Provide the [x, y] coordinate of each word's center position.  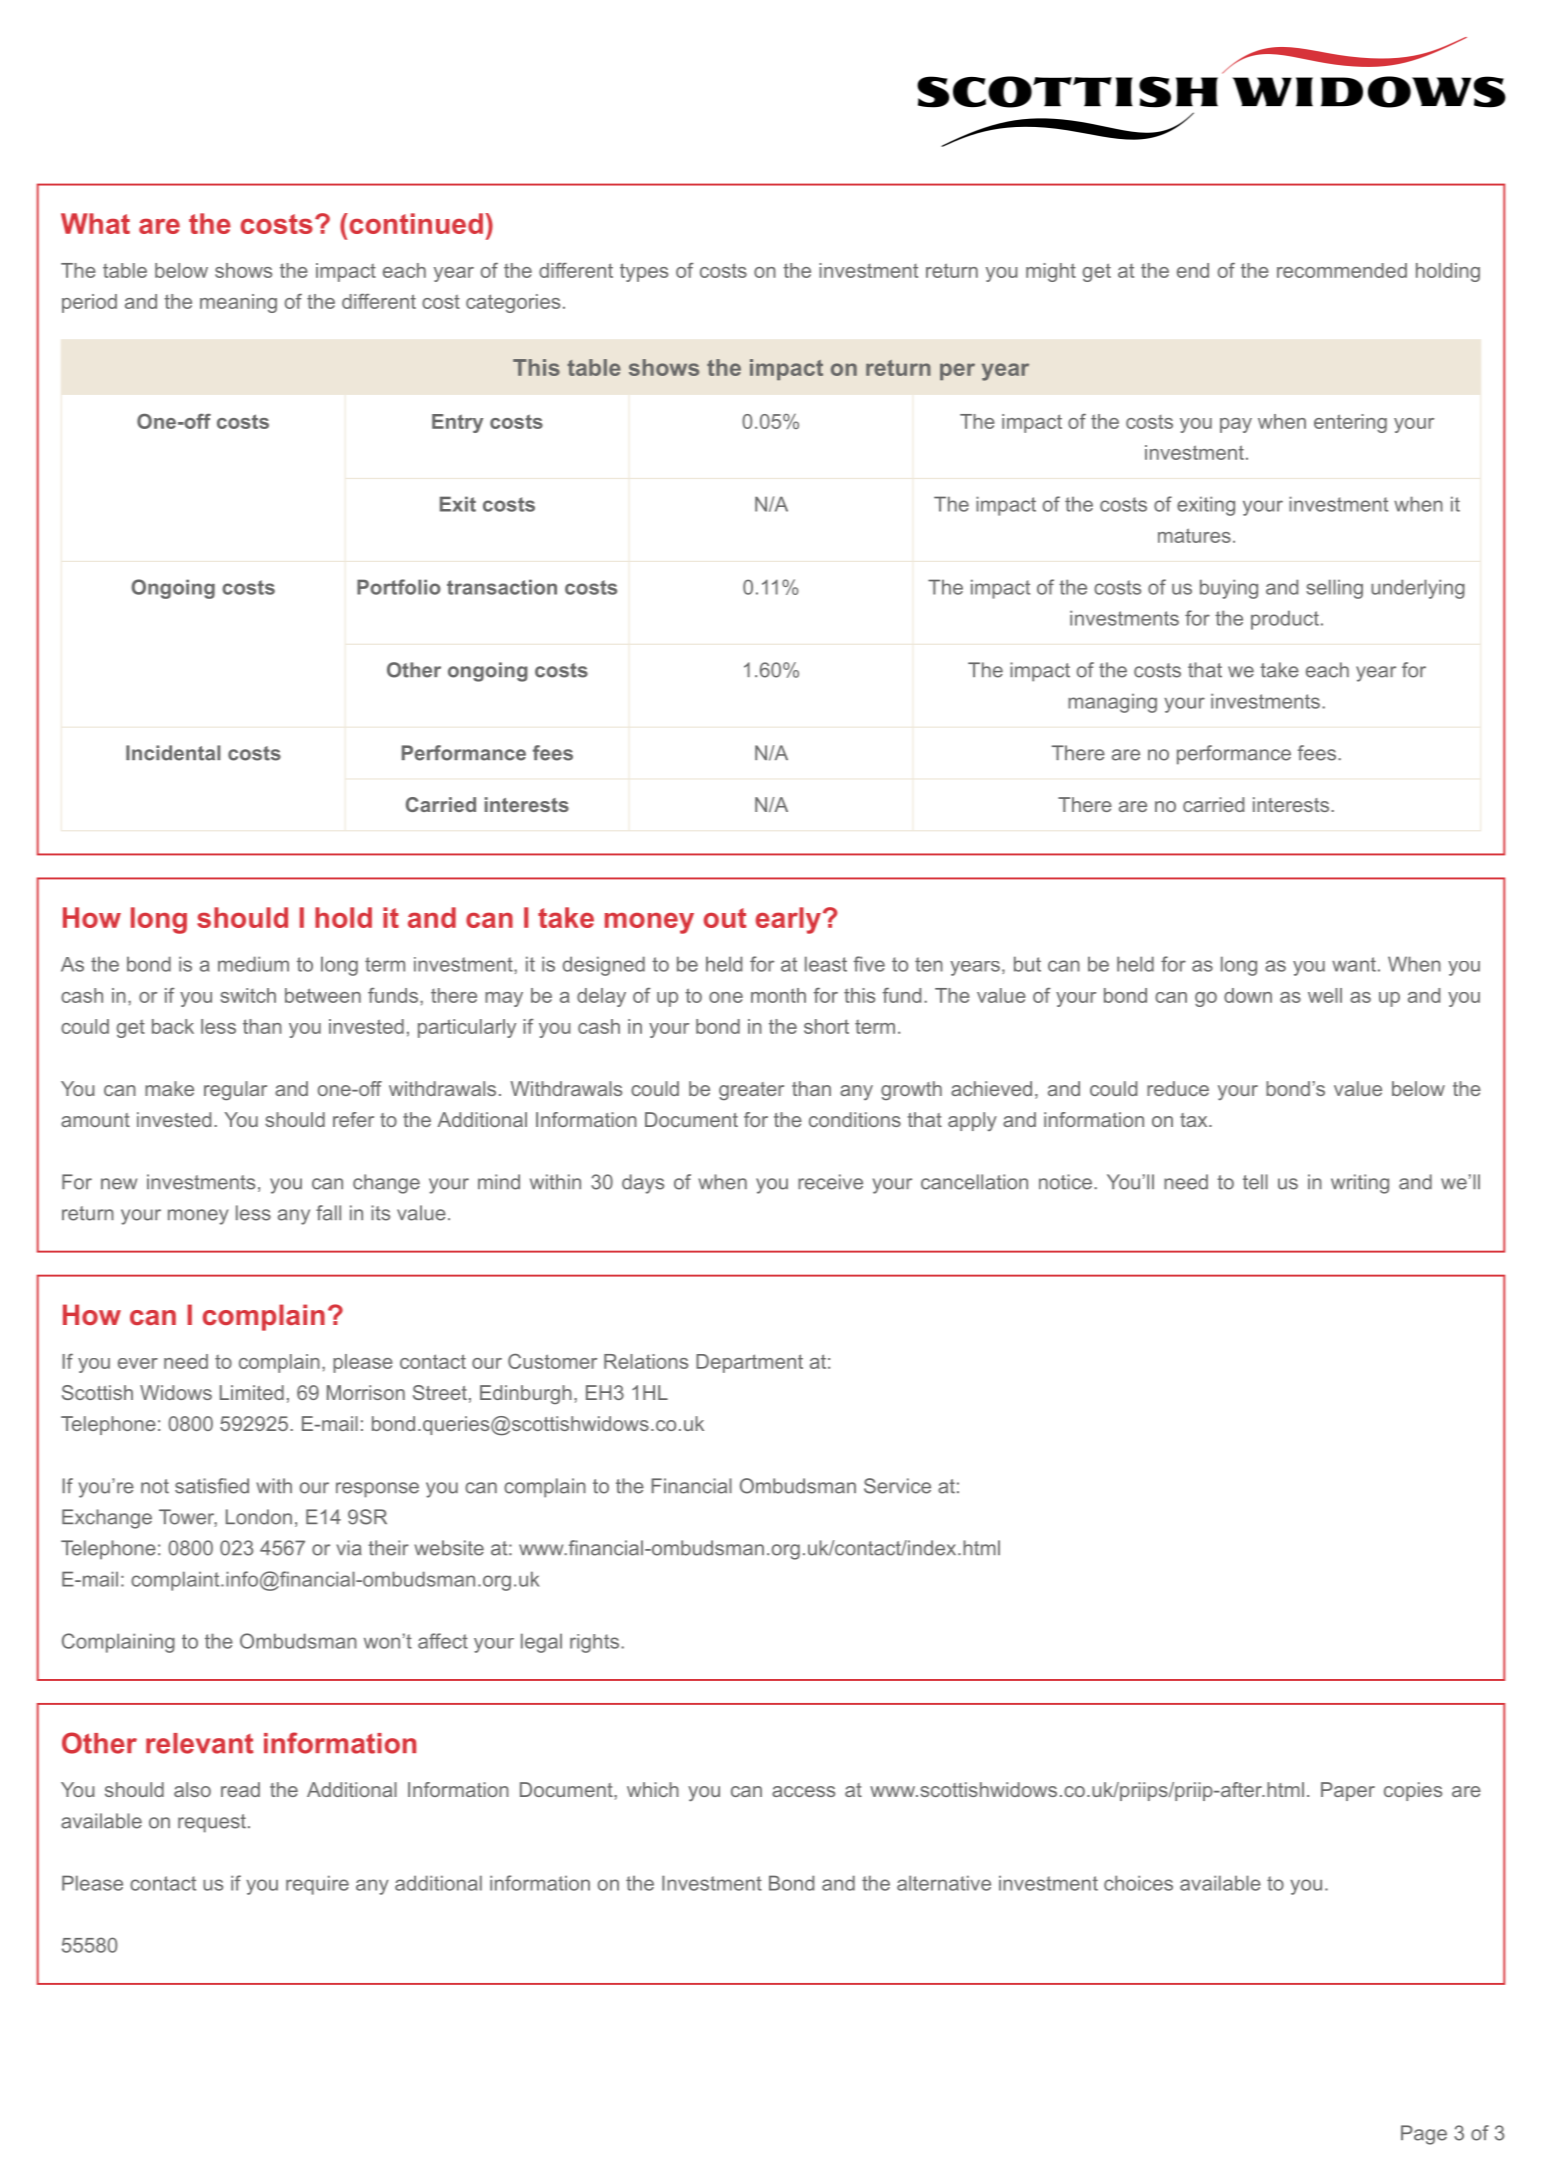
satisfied [212, 1486]
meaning [238, 303]
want [1354, 964]
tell [1255, 1182]
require [317, 1885]
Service [897, 1486]
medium [253, 964]
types [644, 272]
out [725, 918]
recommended [1342, 270]
